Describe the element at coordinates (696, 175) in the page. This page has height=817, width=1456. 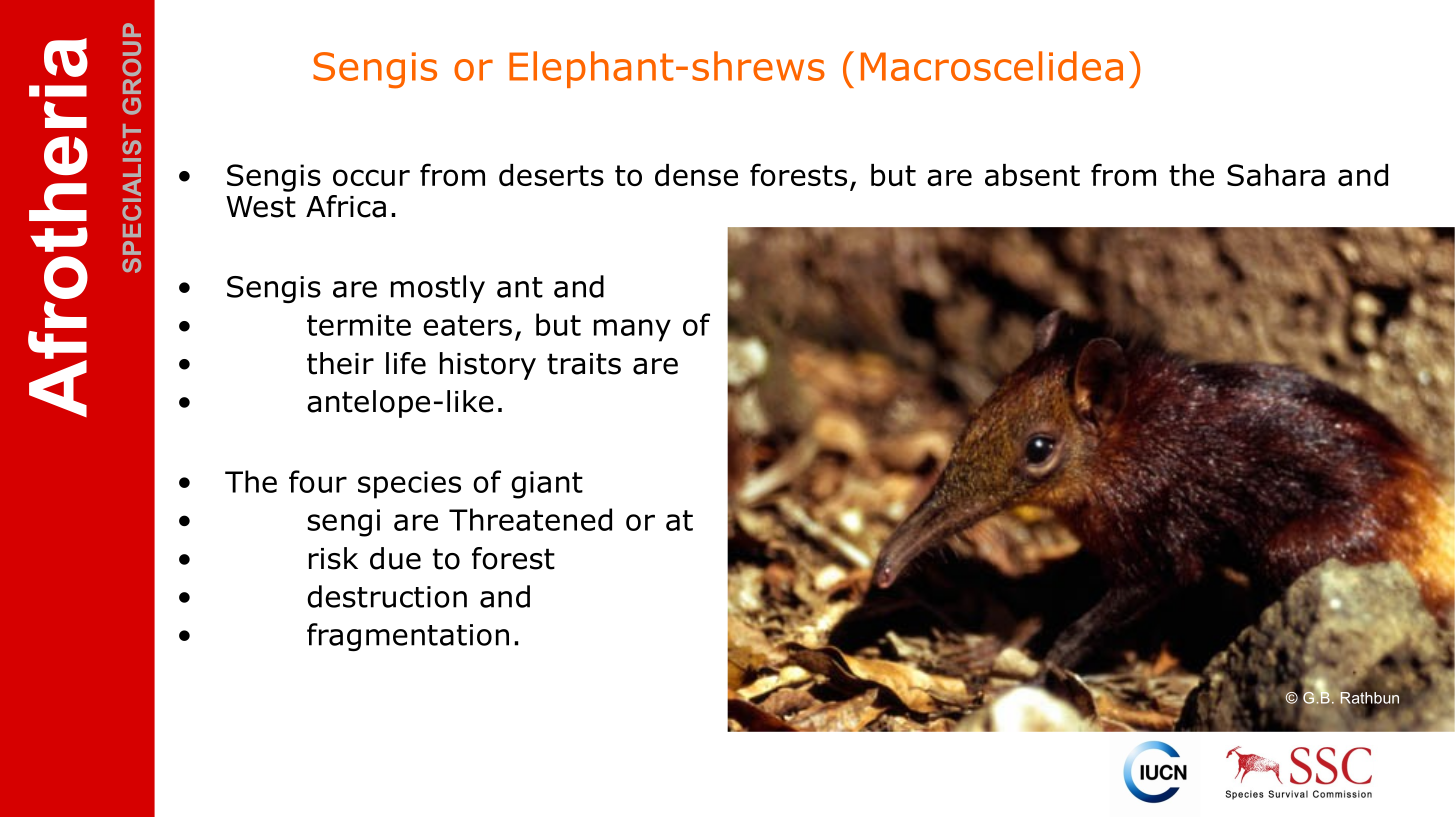
I see `dense` at that location.
